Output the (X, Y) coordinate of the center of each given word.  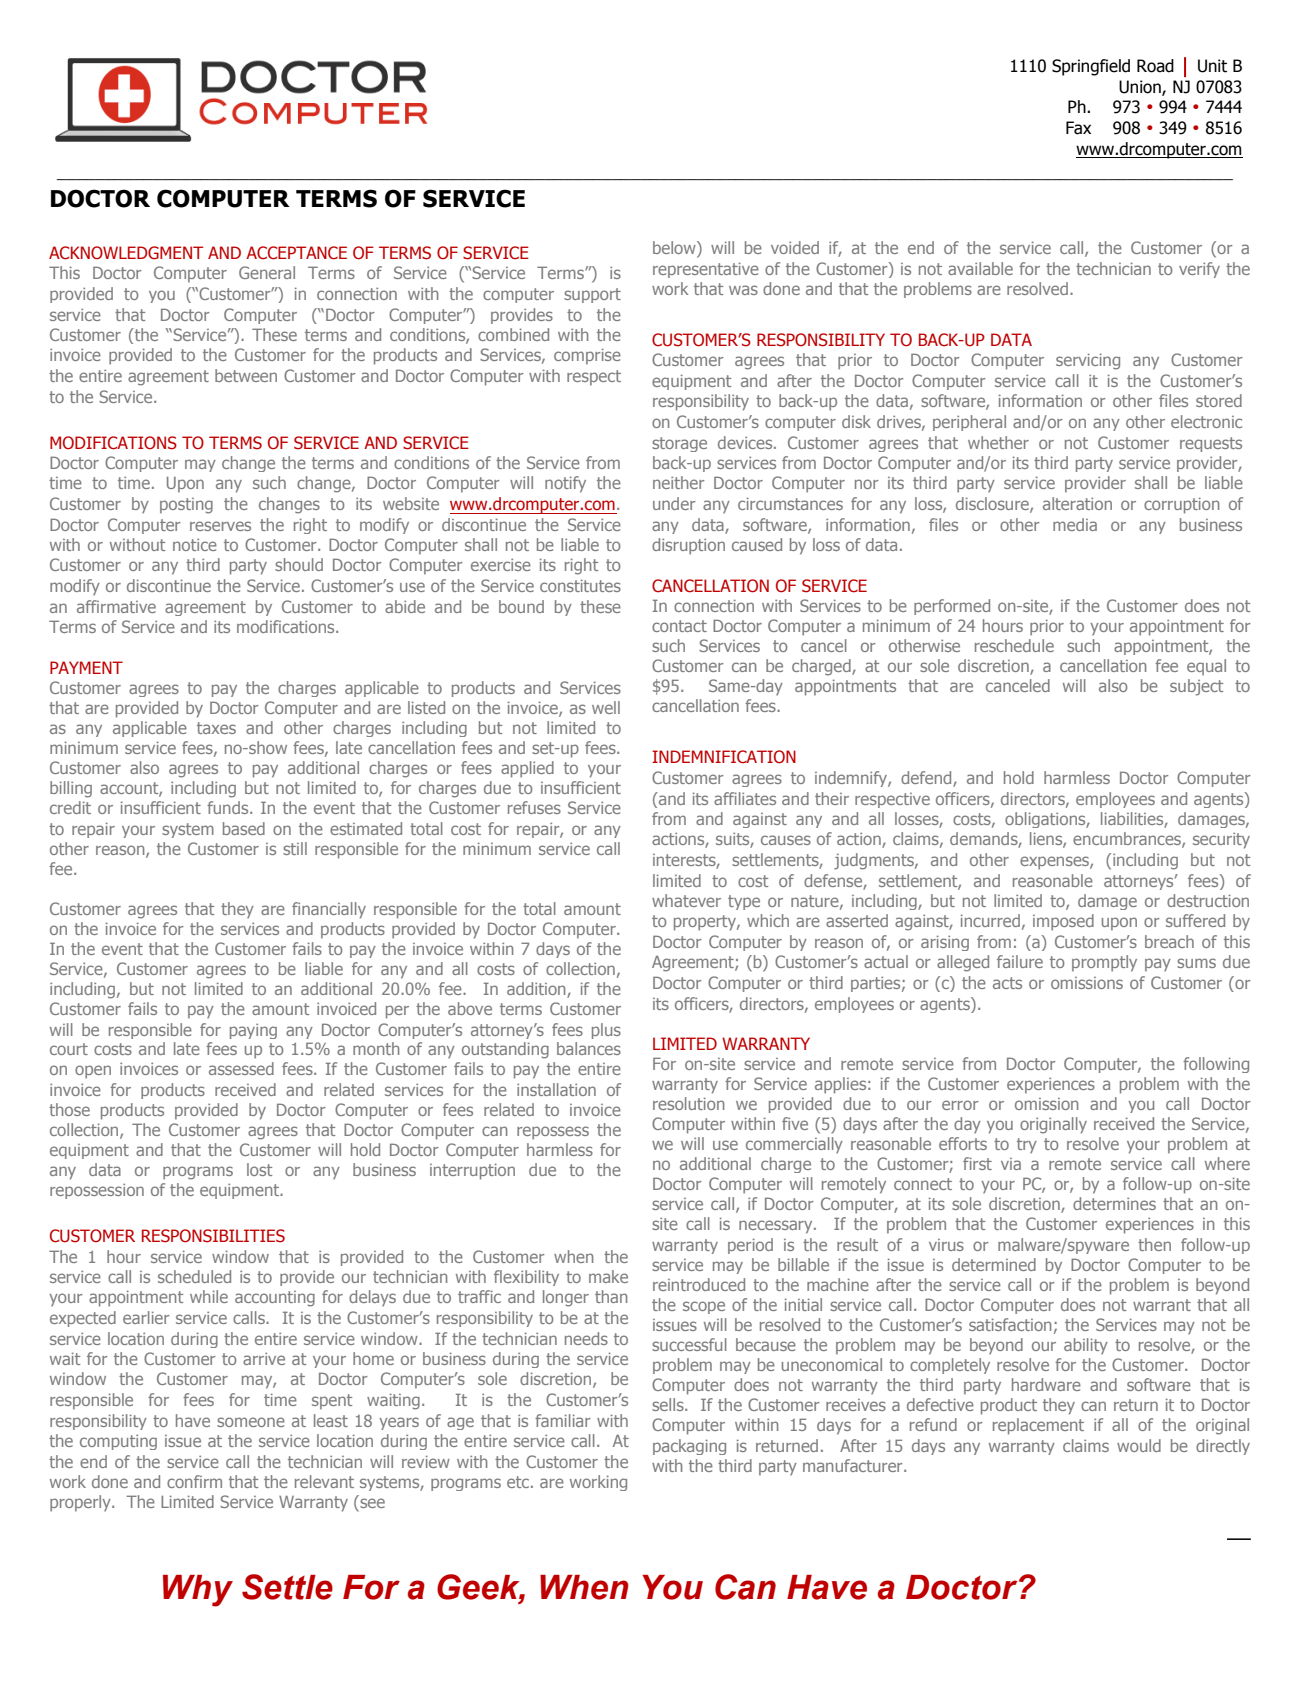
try (1027, 1145)
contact (679, 626)
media (1075, 524)
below (675, 247)
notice (195, 545)
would (1139, 1445)
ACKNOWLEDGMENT (126, 253)
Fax (1078, 128)
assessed (241, 1068)
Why (198, 1591)
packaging (689, 1447)
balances (589, 1048)
